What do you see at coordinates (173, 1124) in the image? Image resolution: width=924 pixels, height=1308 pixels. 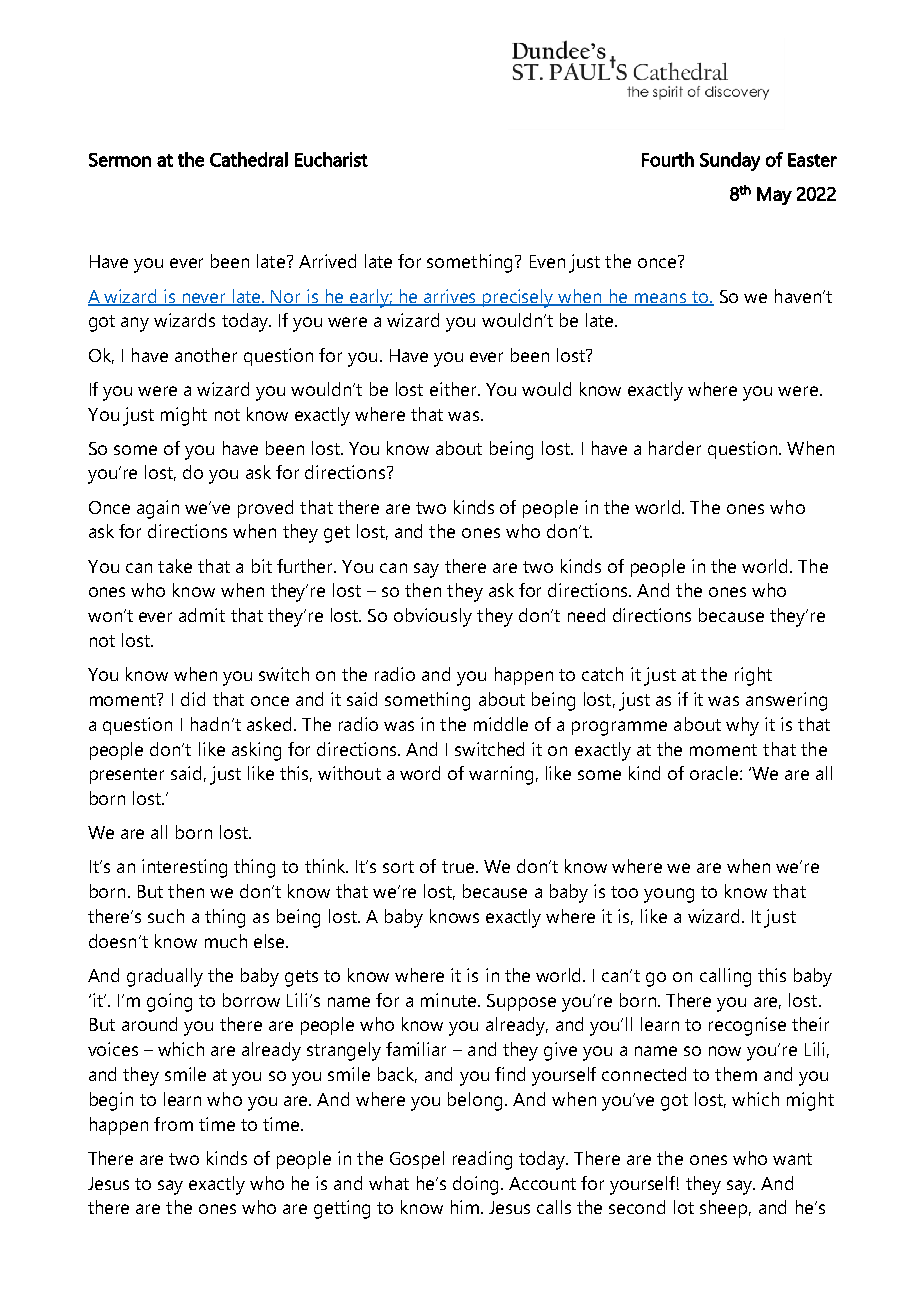 I see `from` at bounding box center [173, 1124].
